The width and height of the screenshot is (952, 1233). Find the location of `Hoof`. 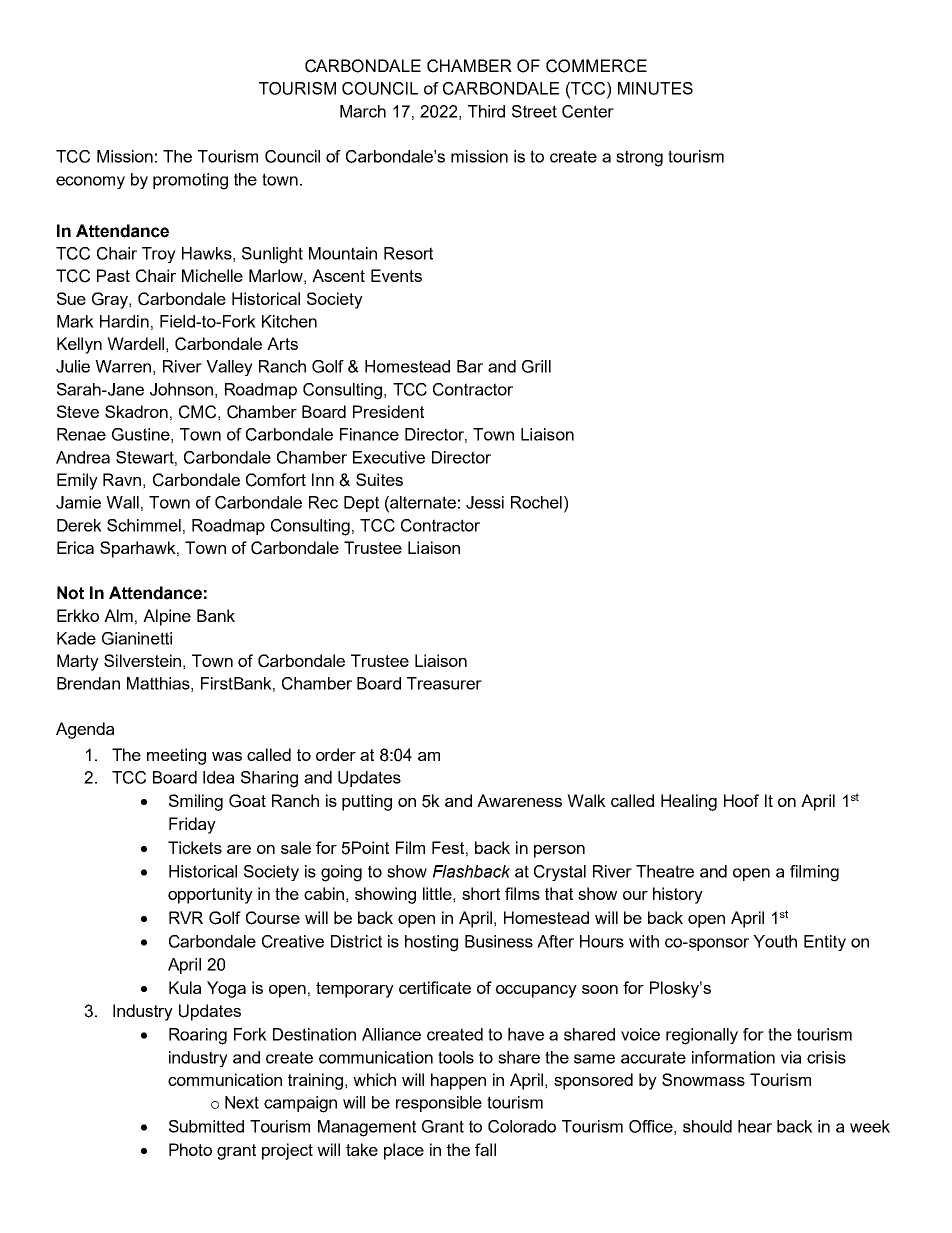

Hoof is located at coordinates (741, 800).
